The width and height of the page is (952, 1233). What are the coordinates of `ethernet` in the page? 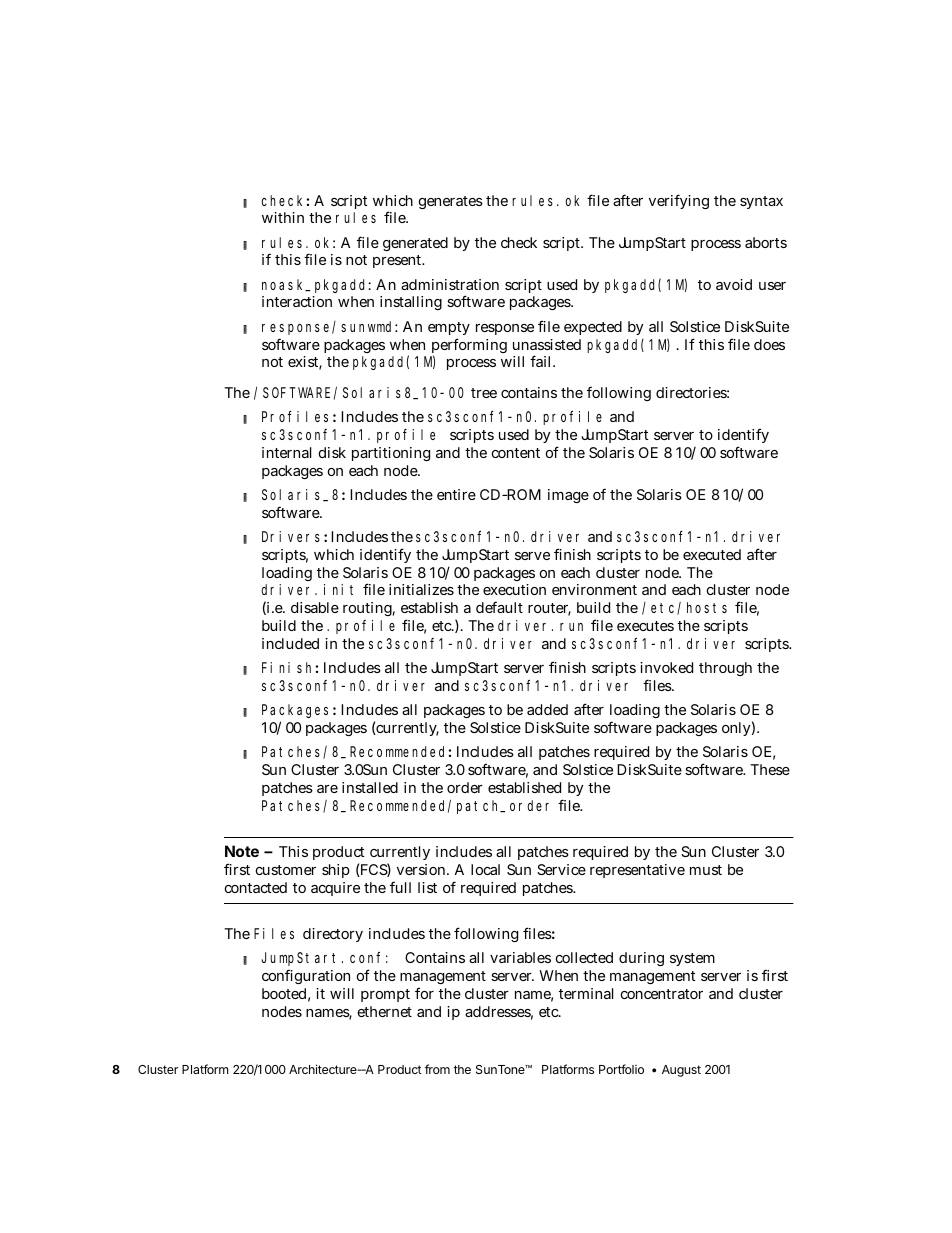 It's located at (385, 1011).
